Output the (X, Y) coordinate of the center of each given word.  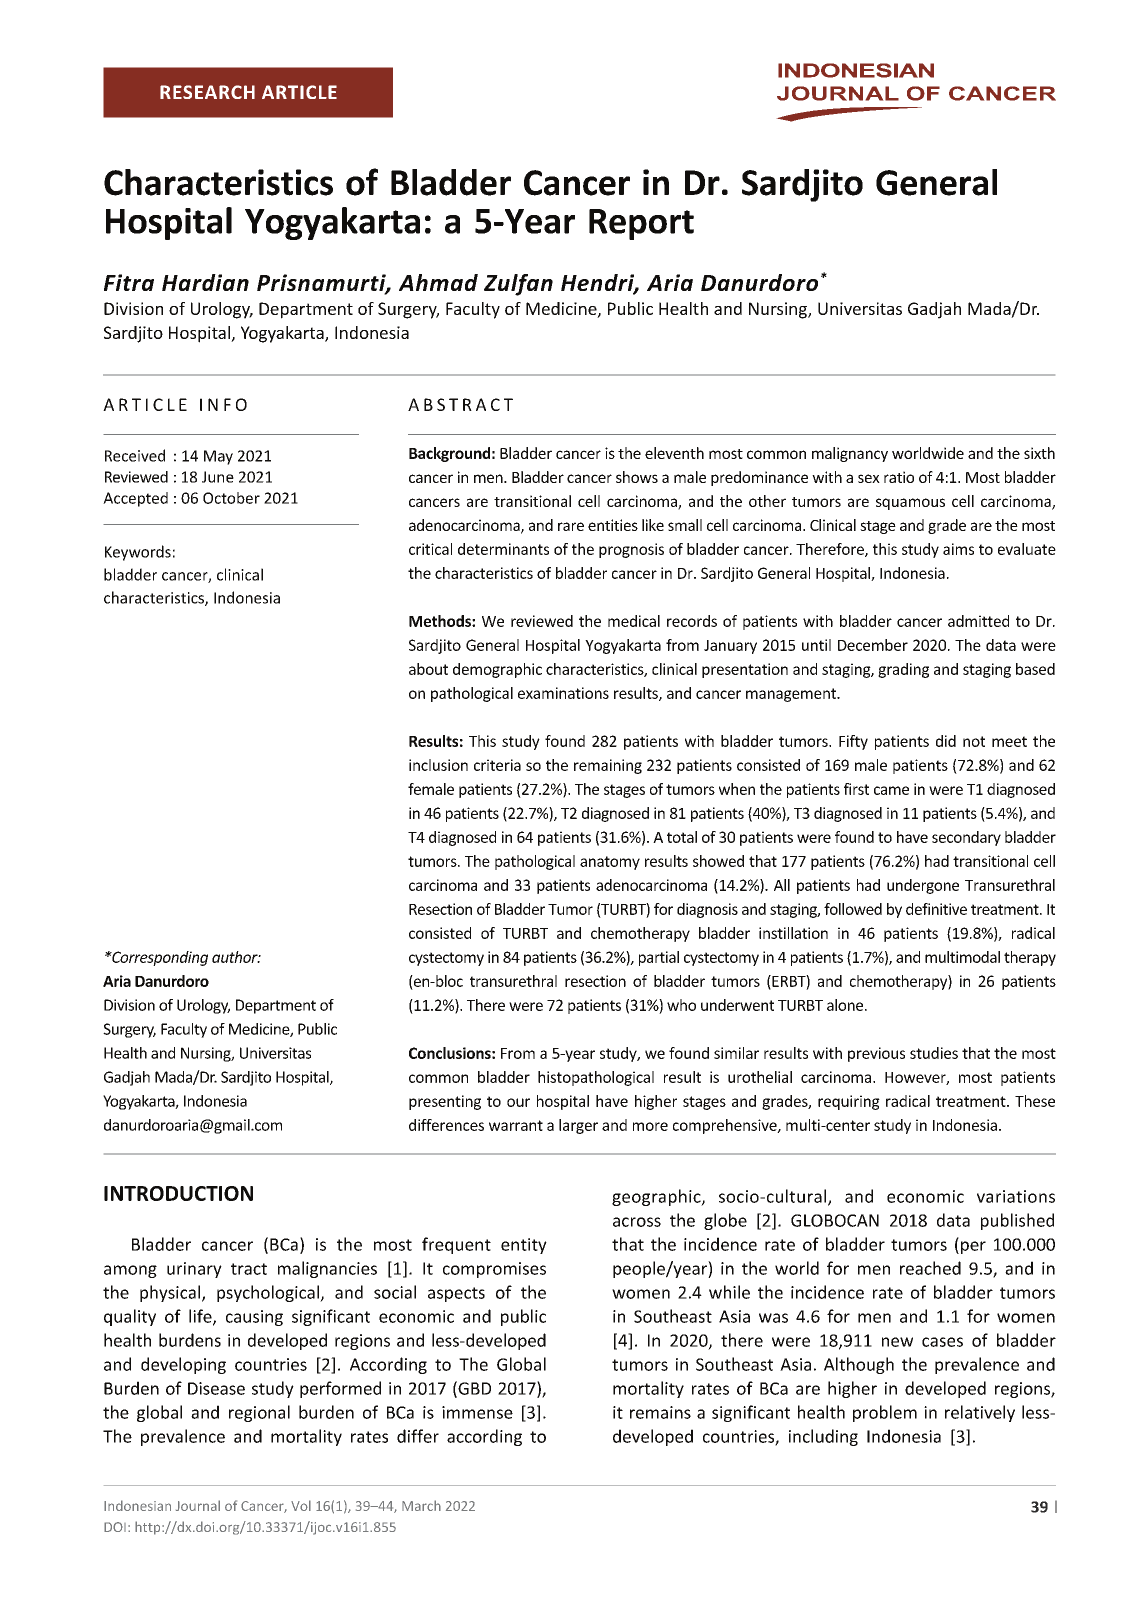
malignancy (850, 454)
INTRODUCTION (178, 1193)
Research (207, 92)
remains (660, 1412)
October (231, 498)
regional (259, 1413)
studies (934, 1053)
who (681, 1005)
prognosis (631, 550)
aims (958, 549)
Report (641, 224)
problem (885, 1413)
